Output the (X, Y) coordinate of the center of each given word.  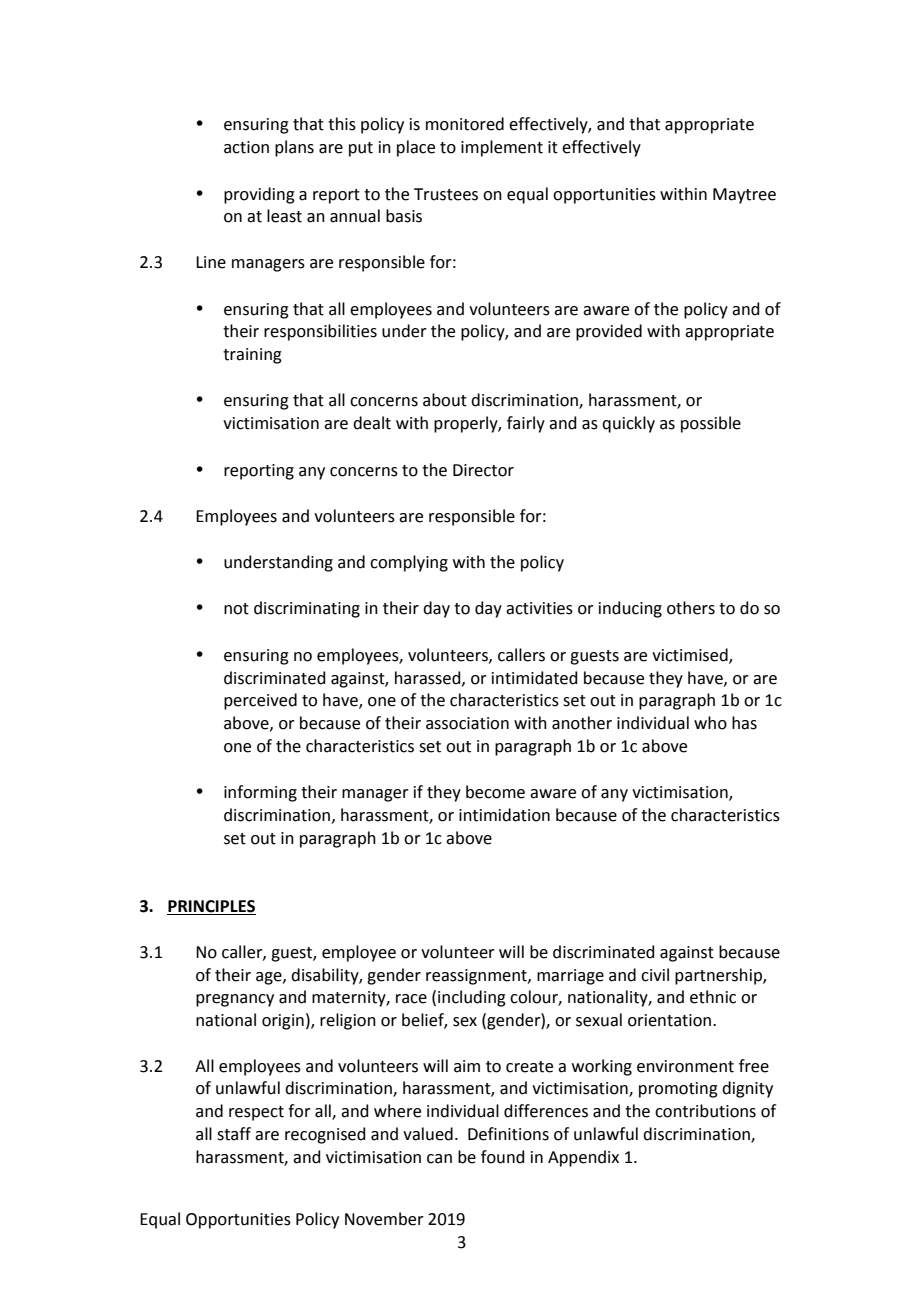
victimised (691, 655)
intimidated (535, 678)
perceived (260, 701)
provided (609, 332)
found (503, 1157)
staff (234, 1134)
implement (502, 148)
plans (294, 148)
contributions (705, 1111)
